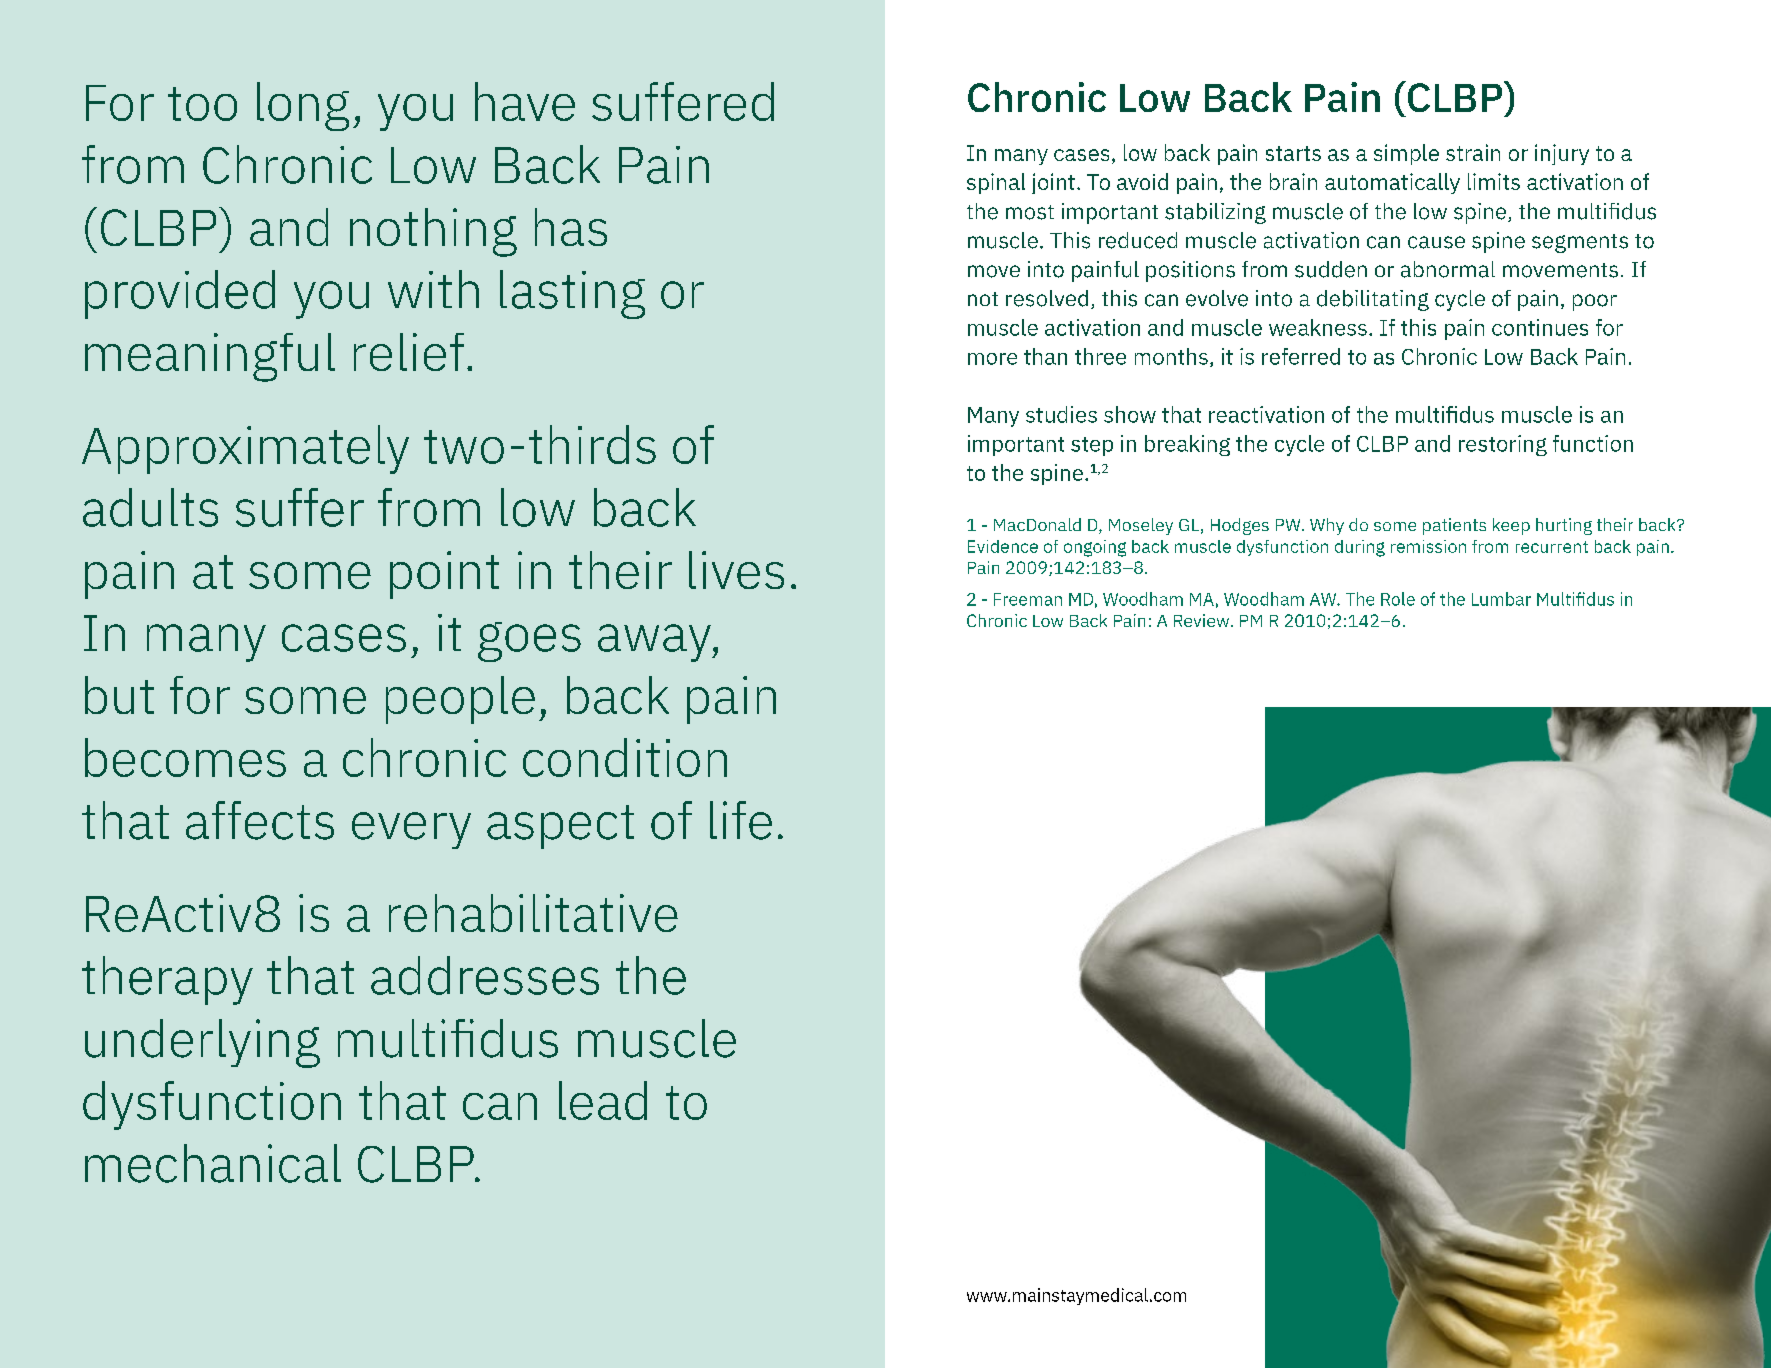 The width and height of the screenshot is (1771, 1368). Describe the element at coordinates (1406, 154) in the screenshot. I see `simple` at that location.
